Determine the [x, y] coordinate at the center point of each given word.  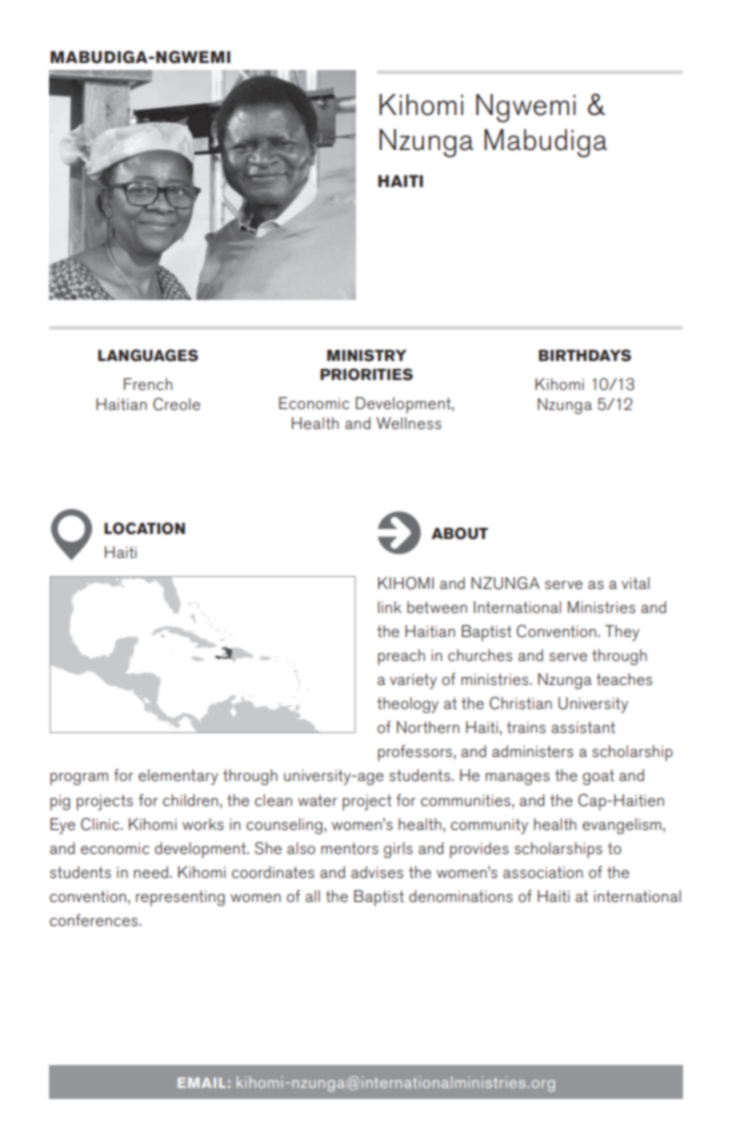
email [202, 1082]
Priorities [366, 374]
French [148, 384]
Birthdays [585, 355]
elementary [178, 777]
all [312, 896]
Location [144, 528]
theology [408, 705]
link [390, 607]
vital [636, 583]
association [543, 872]
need [151, 872]
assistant [583, 727]
